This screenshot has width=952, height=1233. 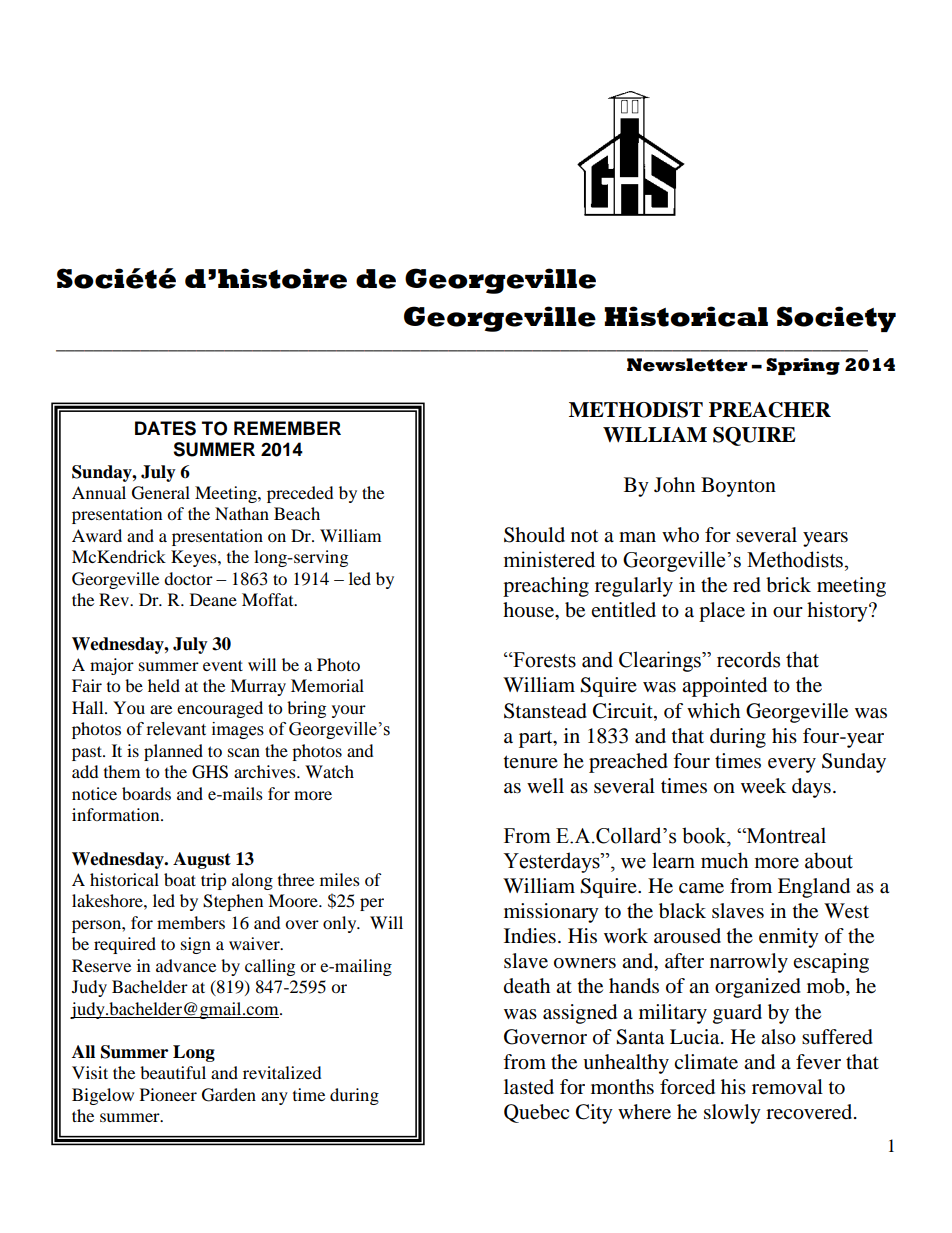 What do you see at coordinates (165, 428) in the screenshot?
I see `DATES` at bounding box center [165, 428].
